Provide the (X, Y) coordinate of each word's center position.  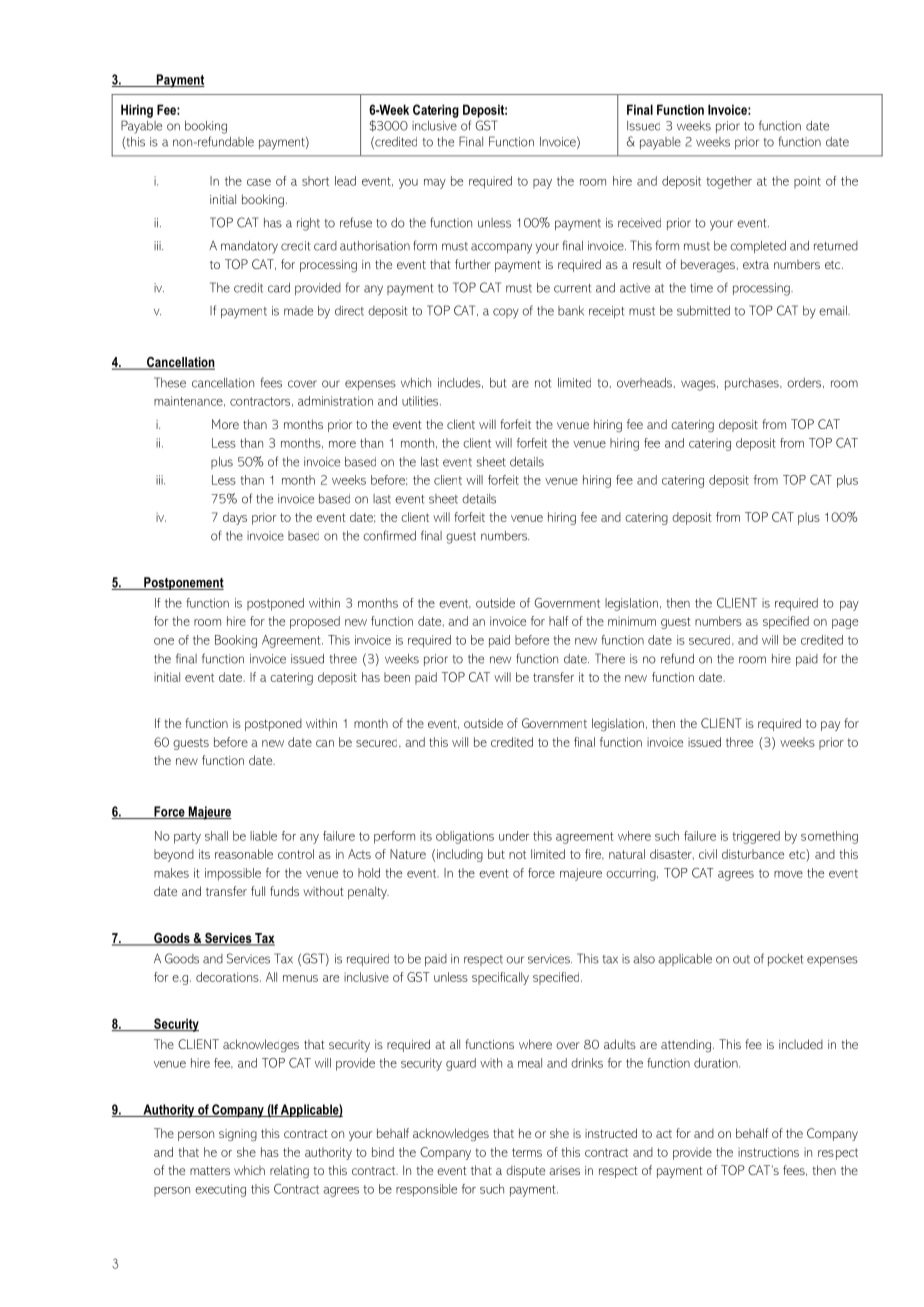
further (473, 264)
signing (238, 1135)
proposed (315, 622)
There (610, 658)
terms (527, 1152)
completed (758, 247)
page (845, 624)
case (259, 182)
